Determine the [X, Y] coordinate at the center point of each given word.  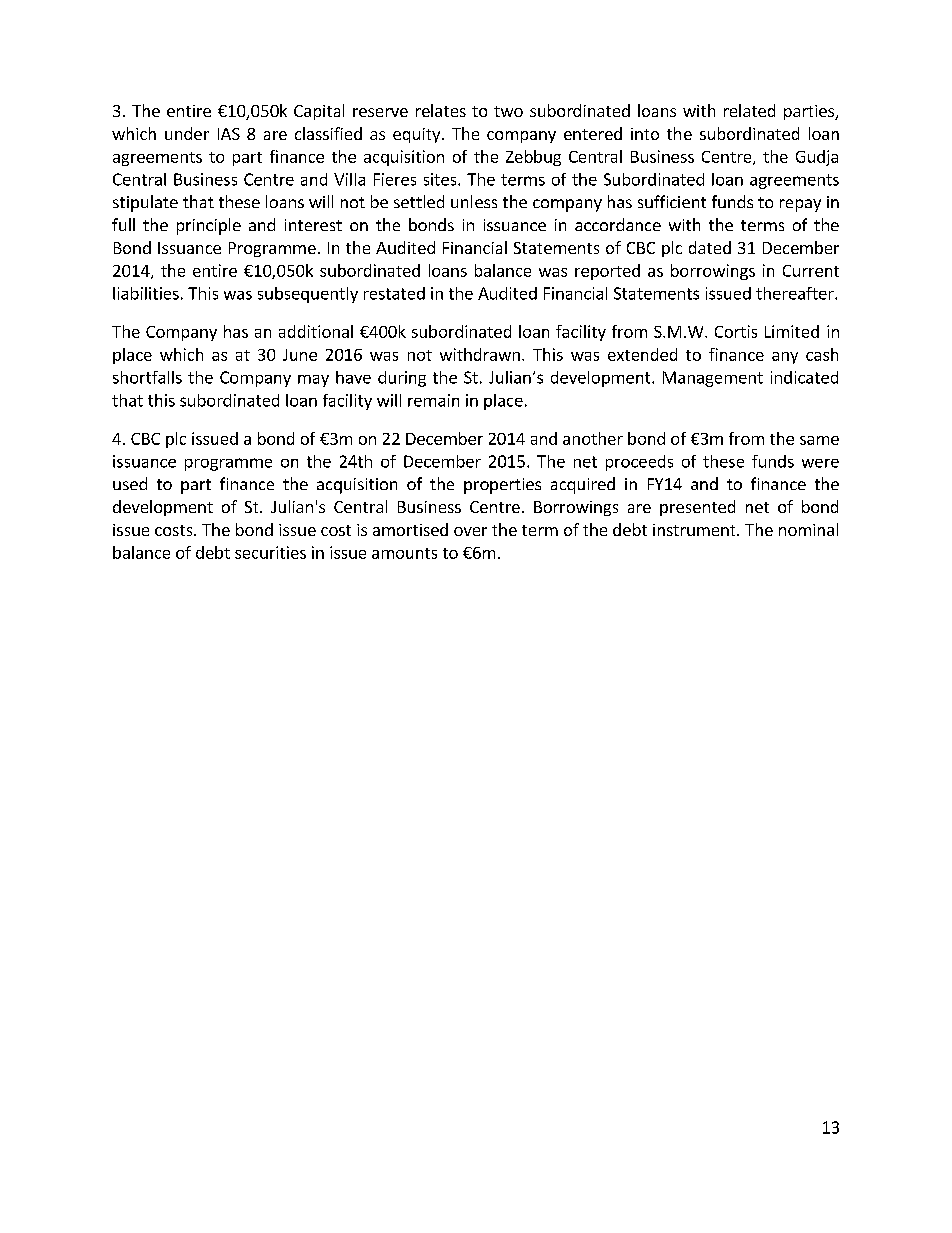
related [749, 110]
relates [441, 110]
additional [316, 331]
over [470, 531]
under [187, 133]
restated [394, 293]
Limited [792, 331]
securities [270, 552]
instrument [695, 530]
